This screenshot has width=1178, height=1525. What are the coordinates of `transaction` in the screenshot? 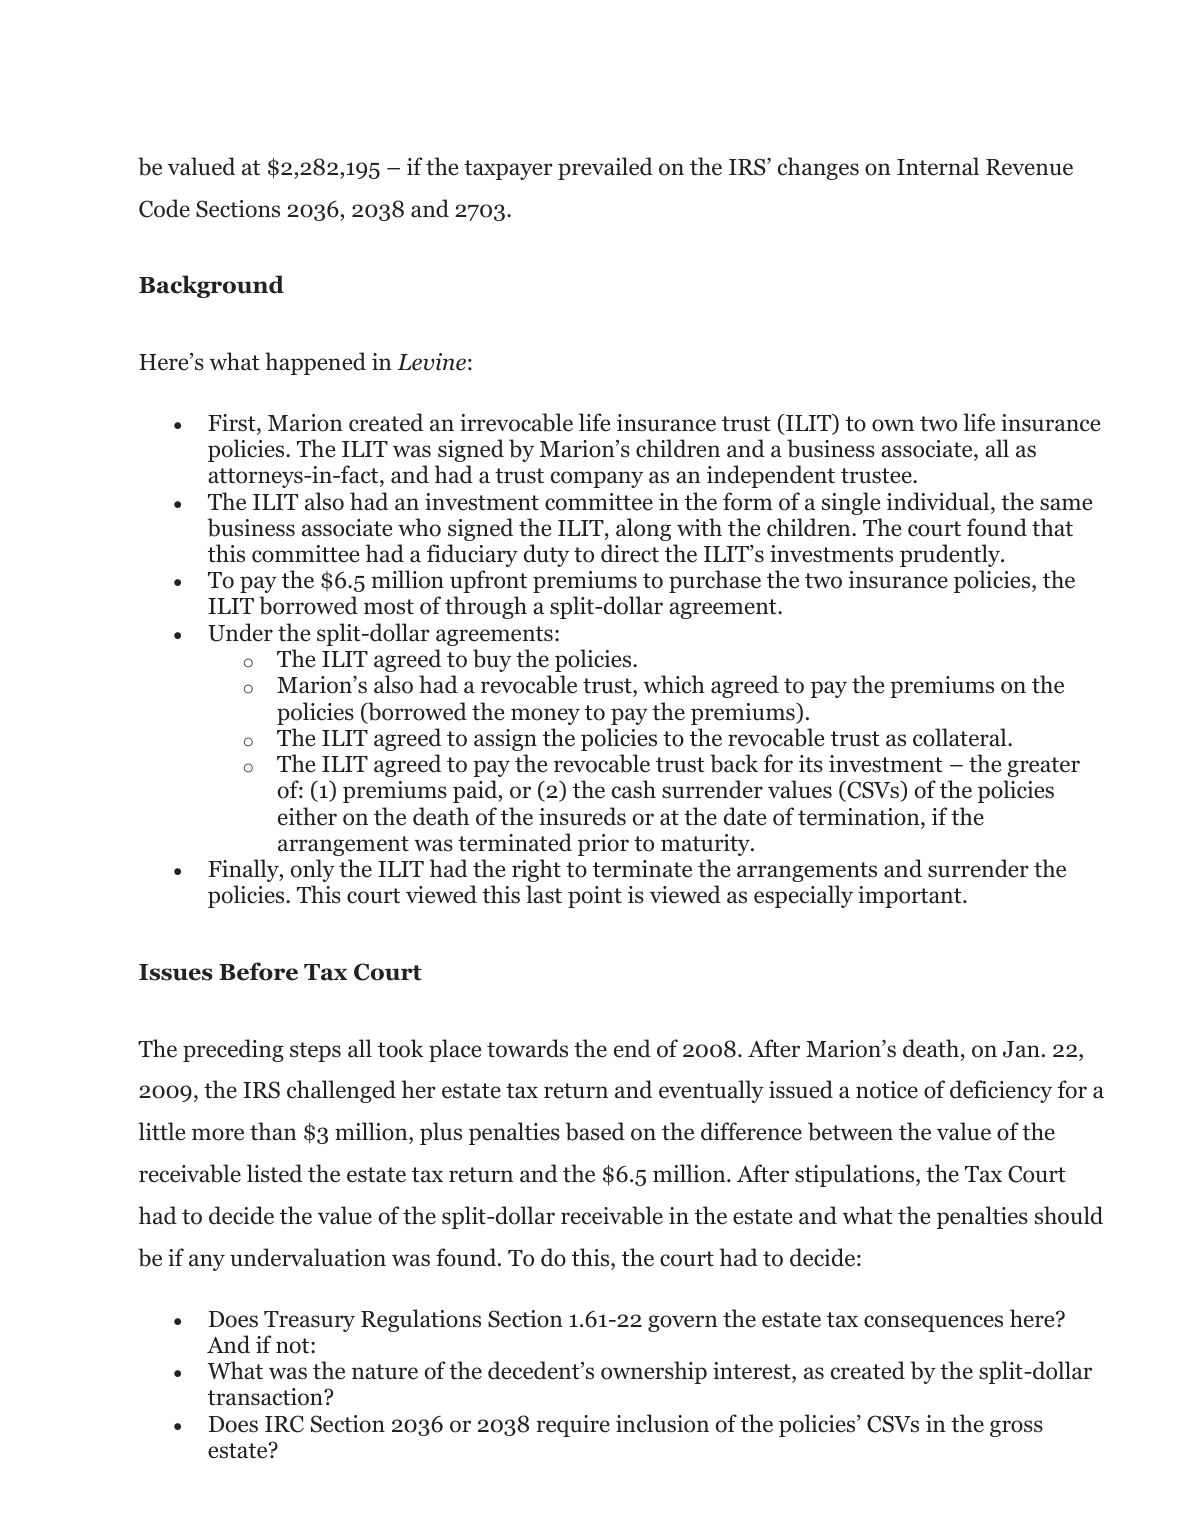 It's located at (266, 1397).
